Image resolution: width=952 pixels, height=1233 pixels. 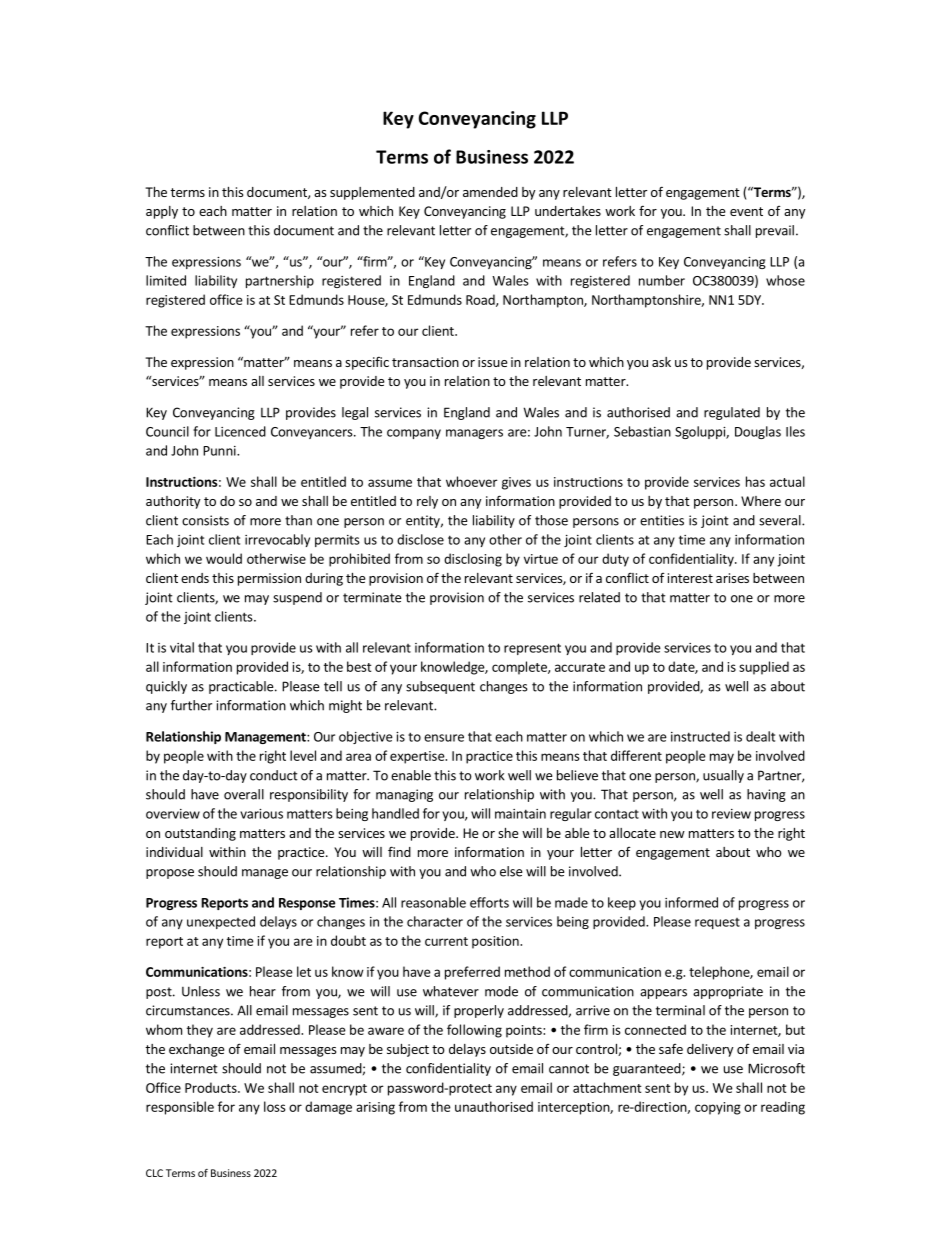 What do you see at coordinates (758, 432) in the page?
I see `Douglas` at bounding box center [758, 432].
